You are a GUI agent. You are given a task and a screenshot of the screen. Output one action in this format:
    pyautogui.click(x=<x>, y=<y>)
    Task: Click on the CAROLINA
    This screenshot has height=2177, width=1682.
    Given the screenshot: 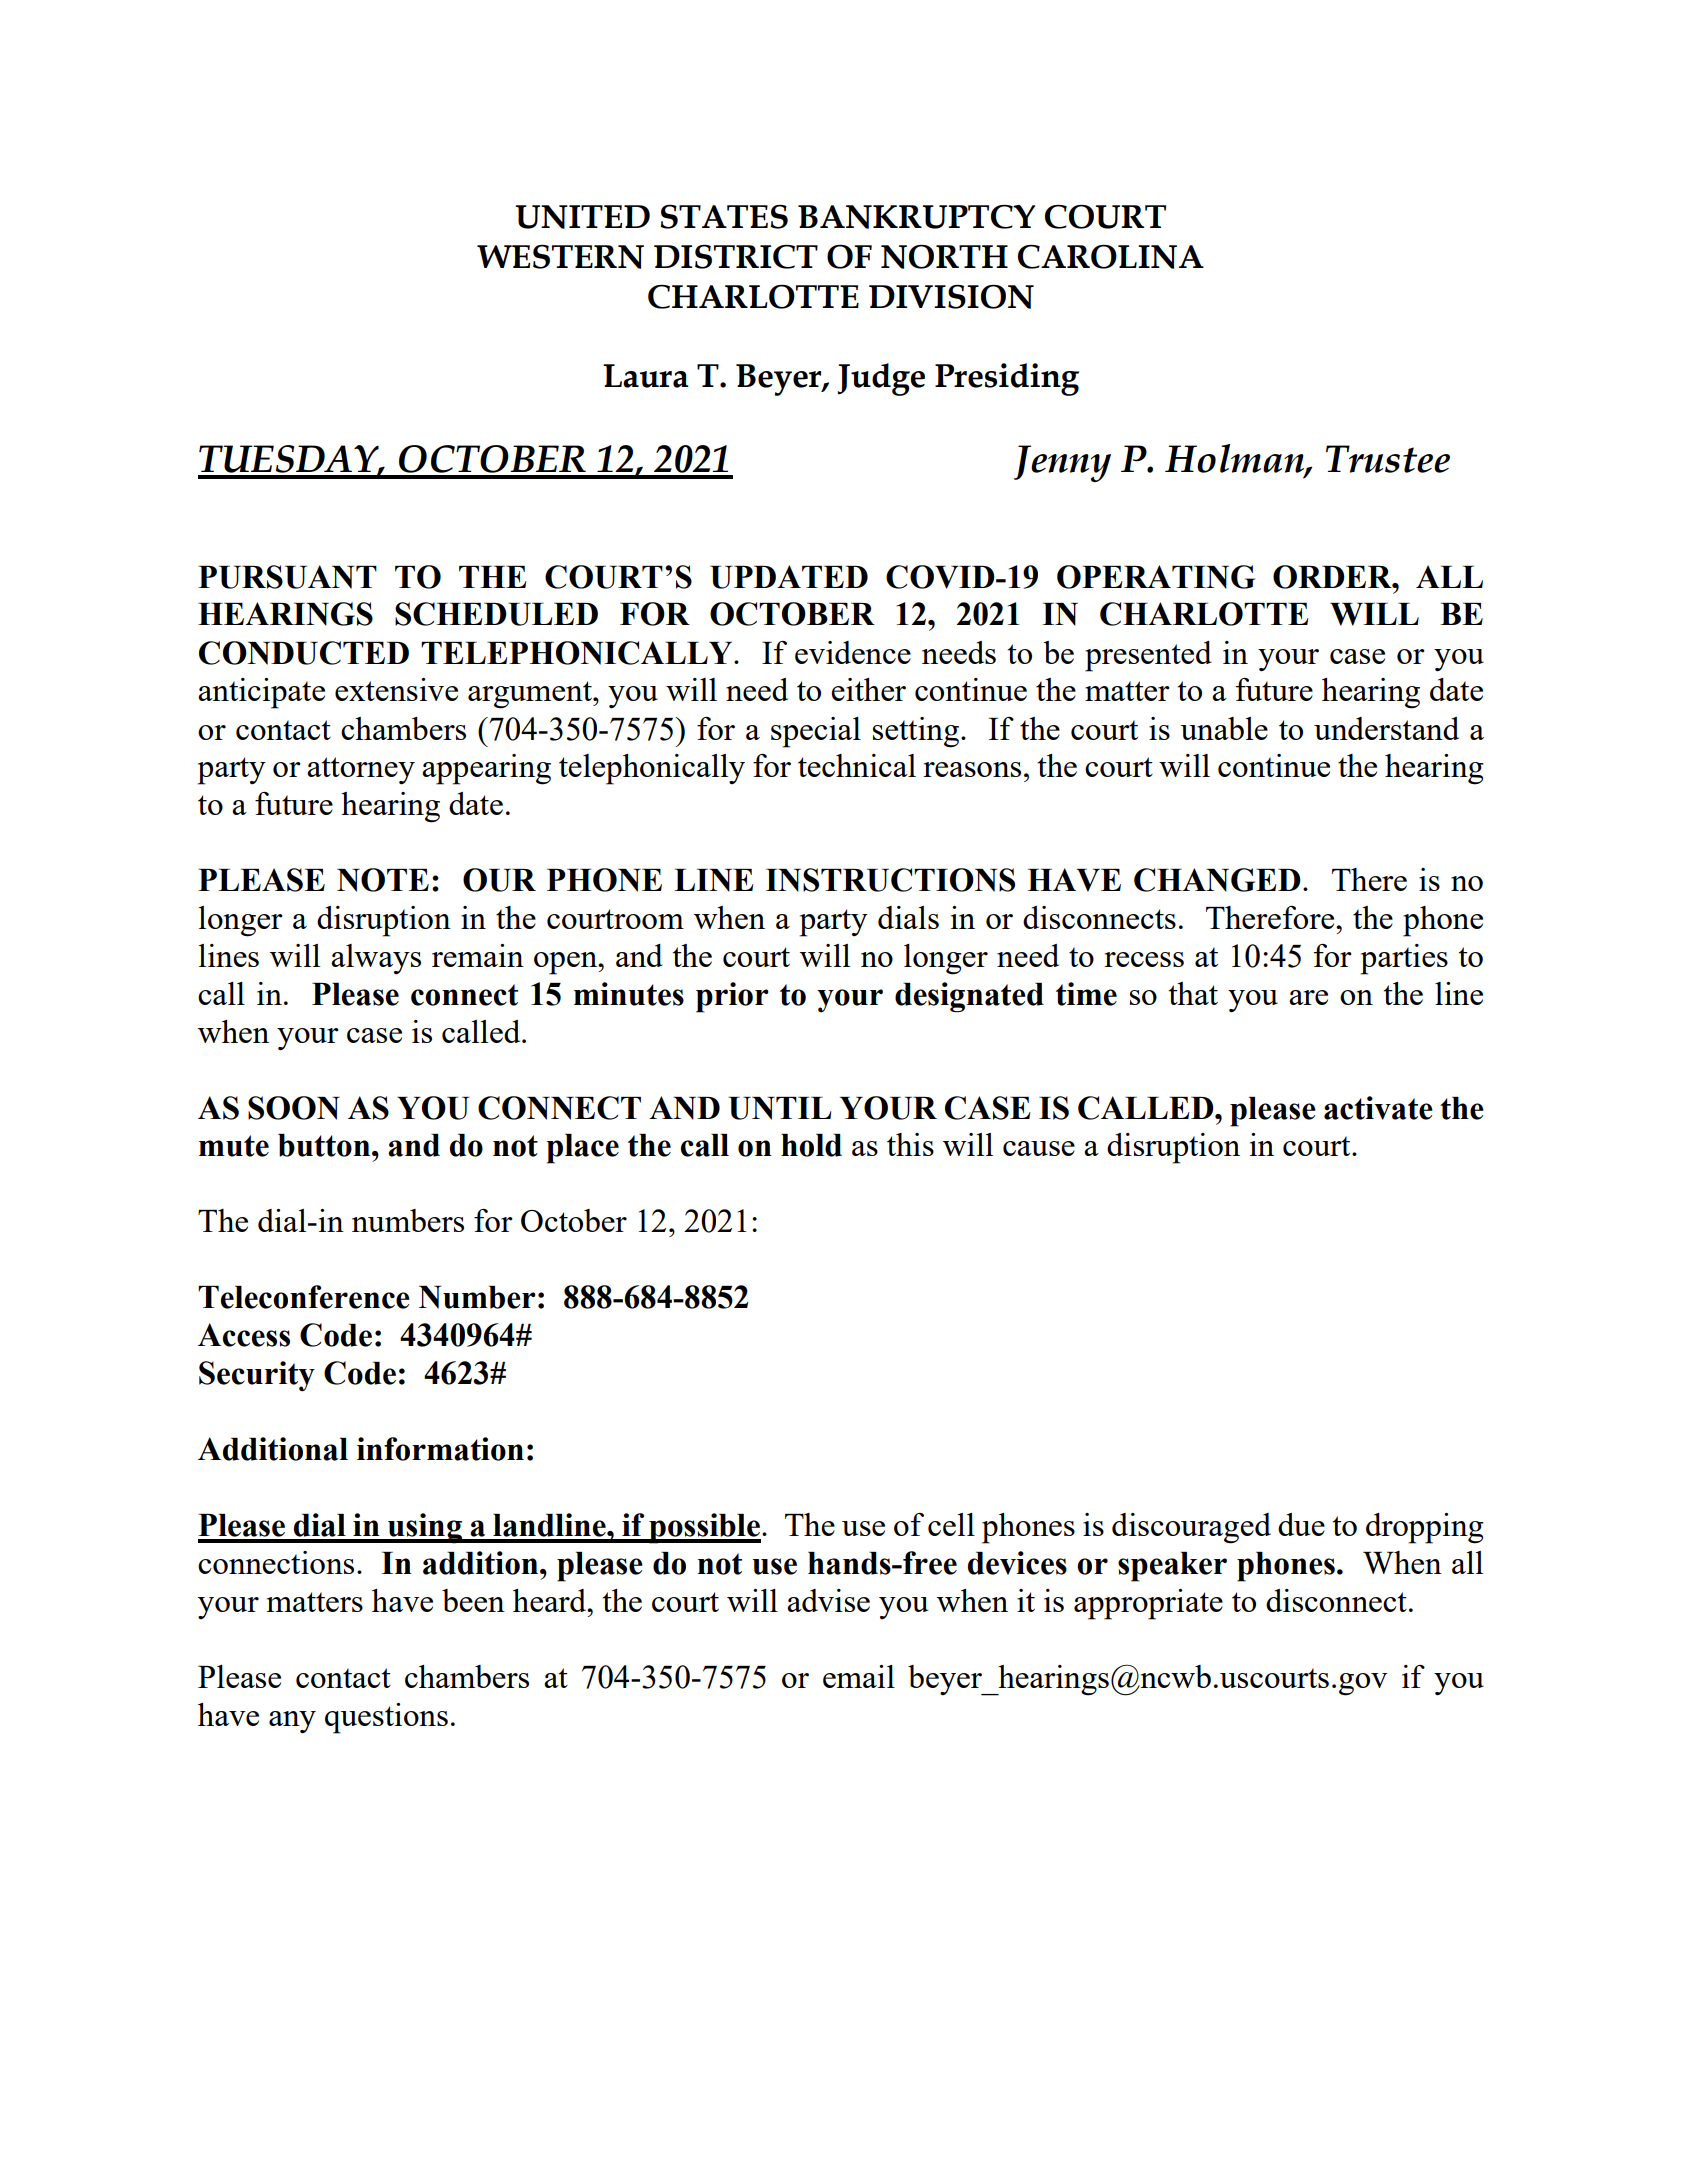 What is the action you would take?
    pyautogui.click(x=1111, y=256)
